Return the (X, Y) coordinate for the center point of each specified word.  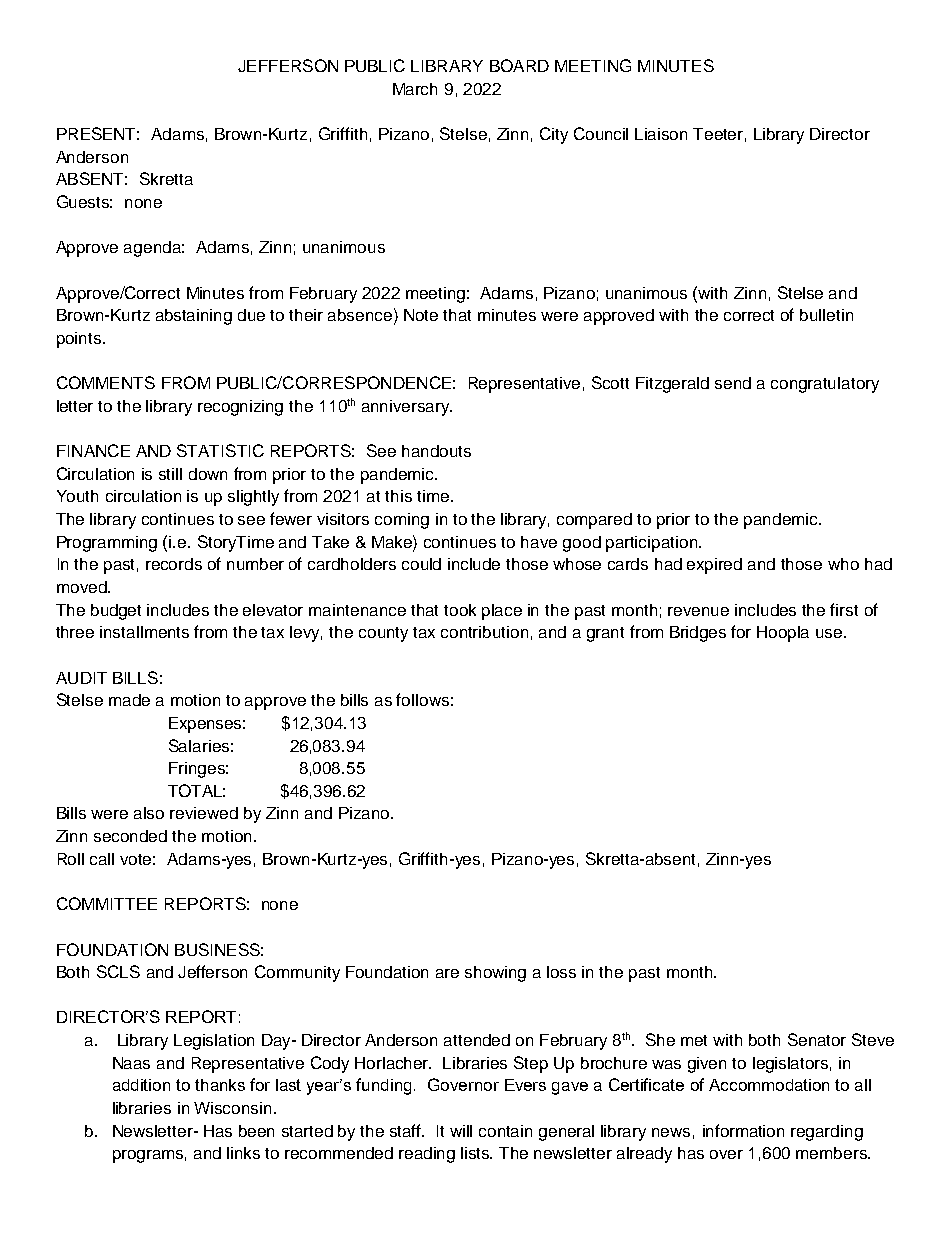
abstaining (194, 317)
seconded (130, 836)
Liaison (661, 134)
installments (144, 632)
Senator (817, 1039)
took (460, 610)
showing (495, 974)
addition (141, 1085)
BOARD (519, 65)
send (733, 383)
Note (421, 315)
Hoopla (783, 634)
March (415, 89)
